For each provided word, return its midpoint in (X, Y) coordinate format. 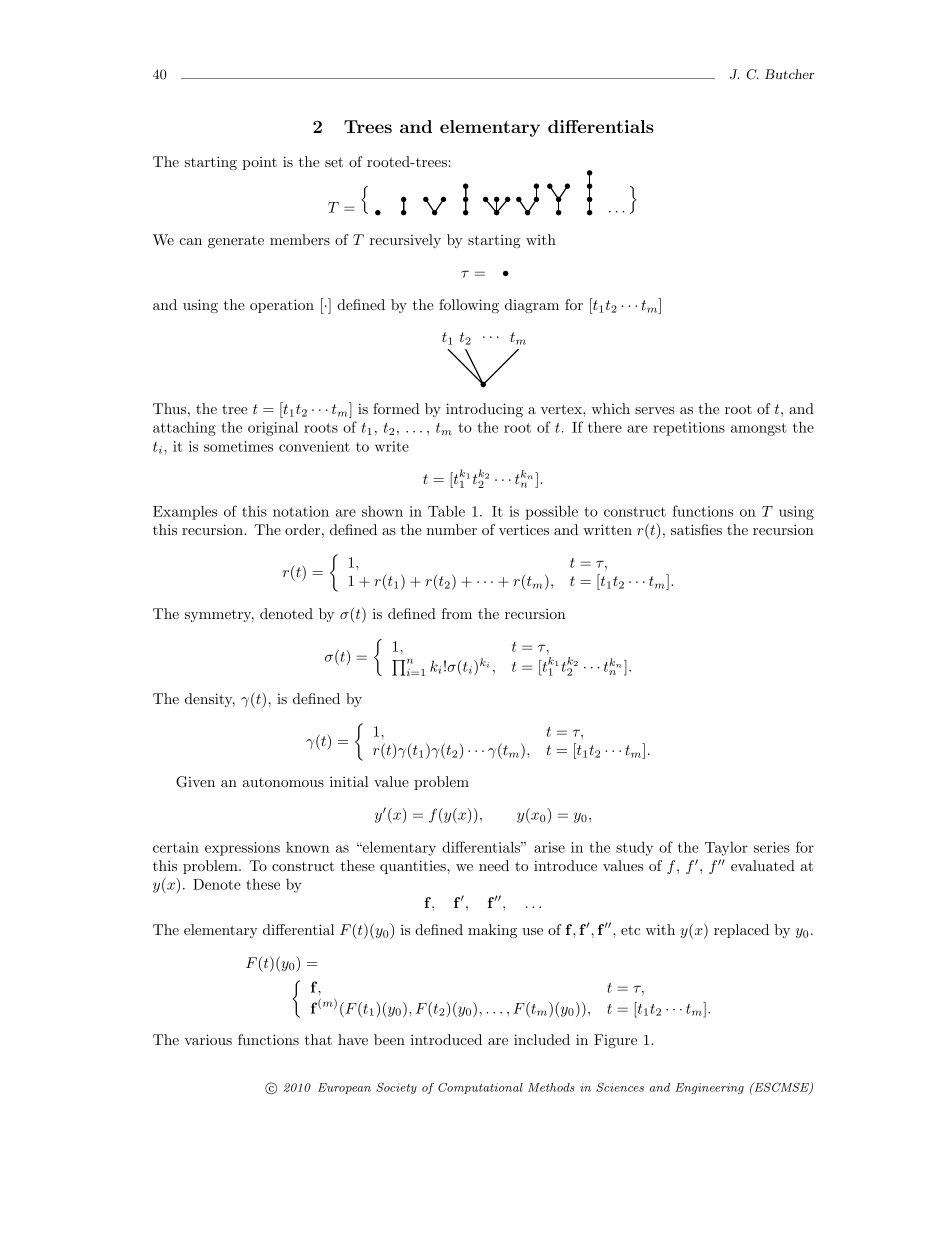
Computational (480, 1088)
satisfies (696, 529)
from (457, 613)
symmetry (219, 615)
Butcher (790, 74)
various (208, 1039)
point (259, 163)
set (334, 162)
